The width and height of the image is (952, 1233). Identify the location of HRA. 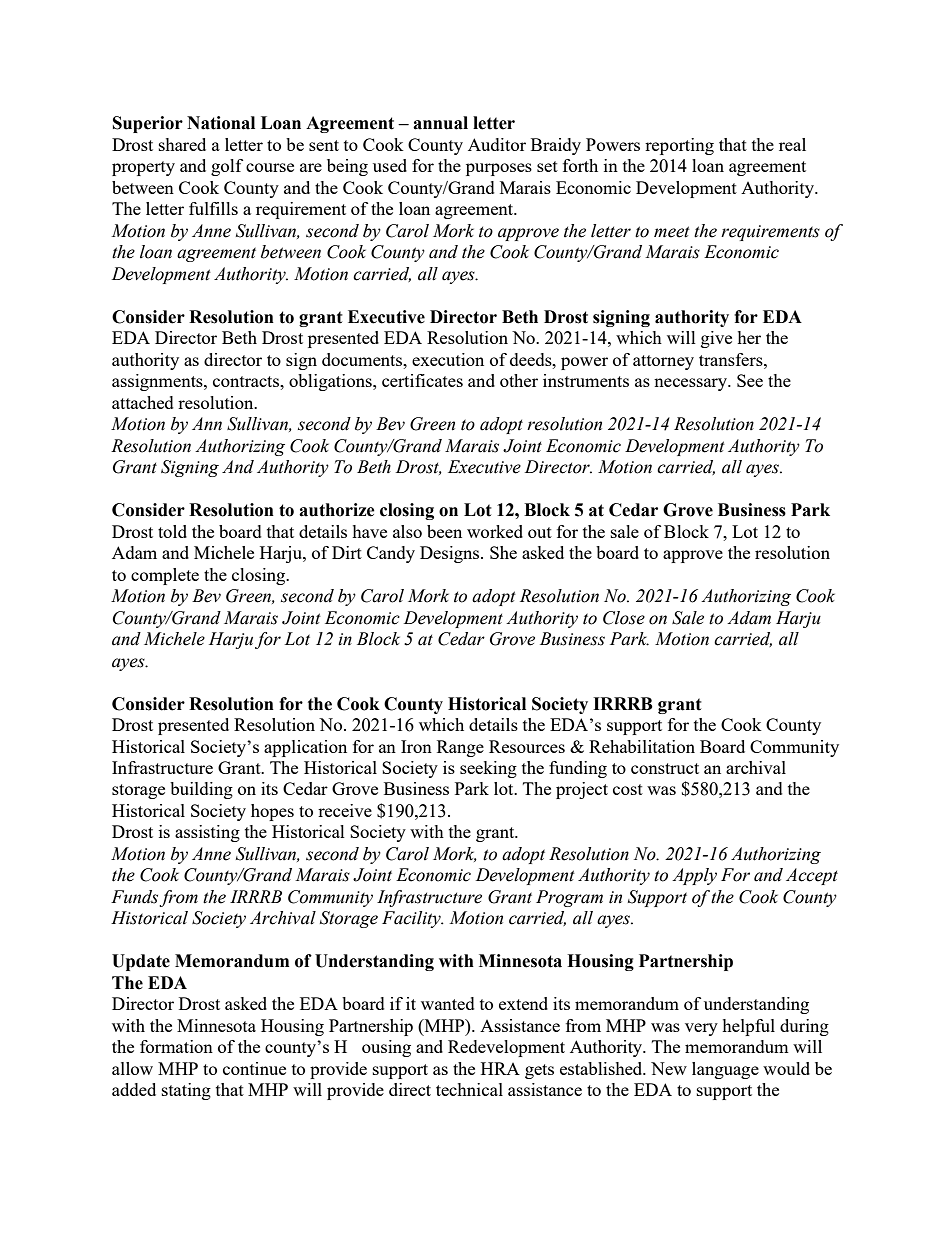
(500, 1068).
